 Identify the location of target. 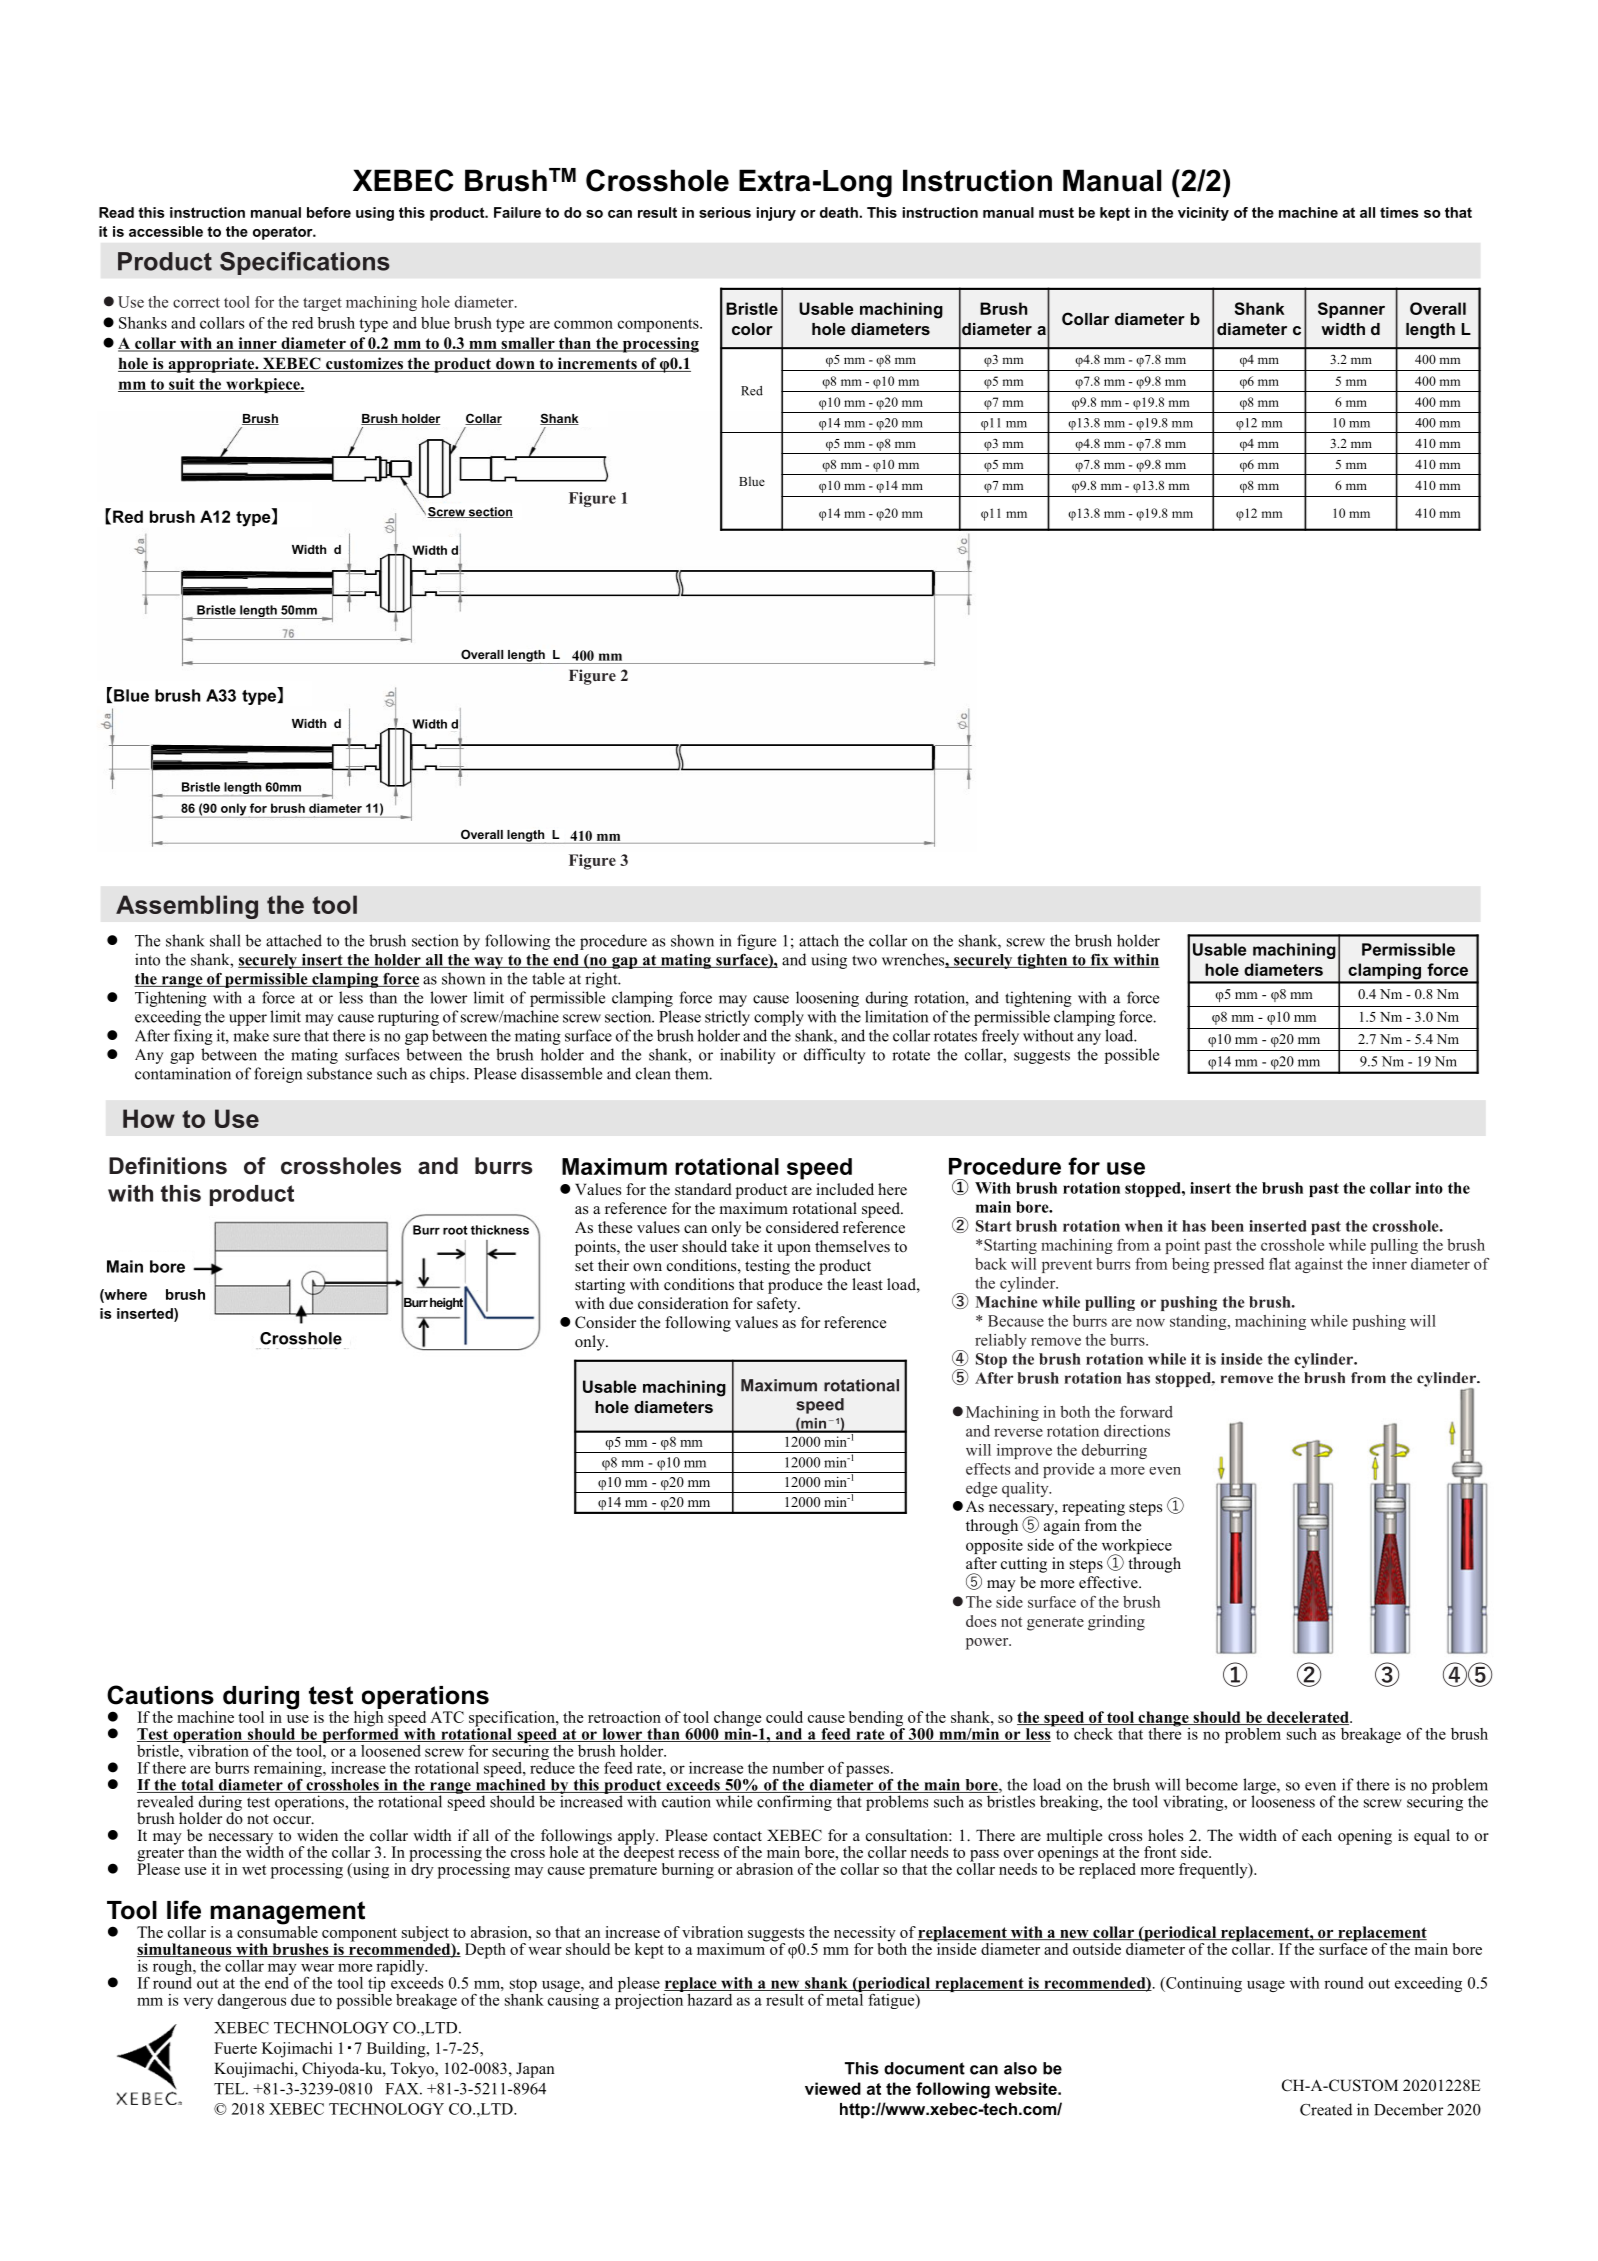
(322, 304).
